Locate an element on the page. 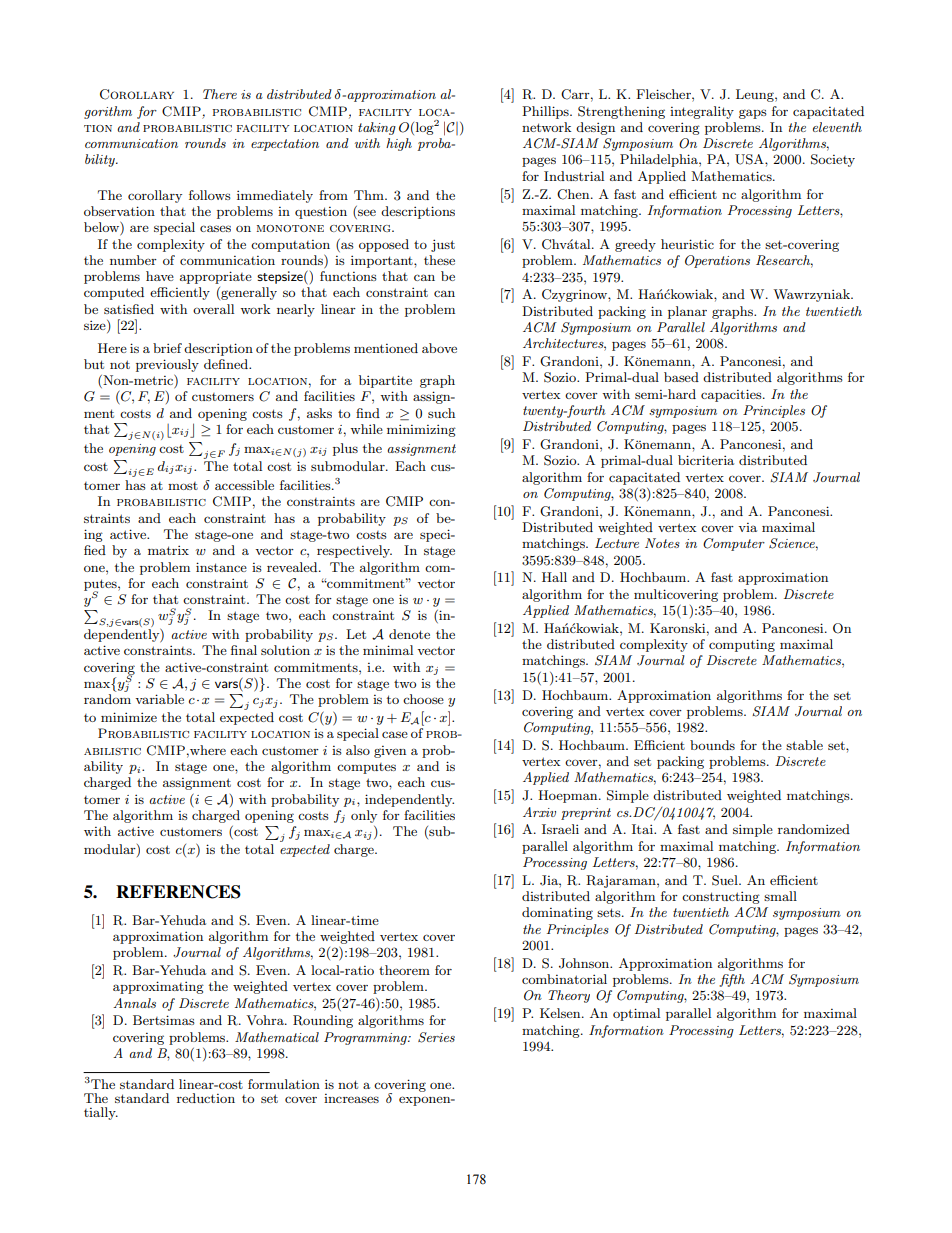 The width and height of the document is (952, 1233). Mathematical is located at coordinates (277, 1037).
